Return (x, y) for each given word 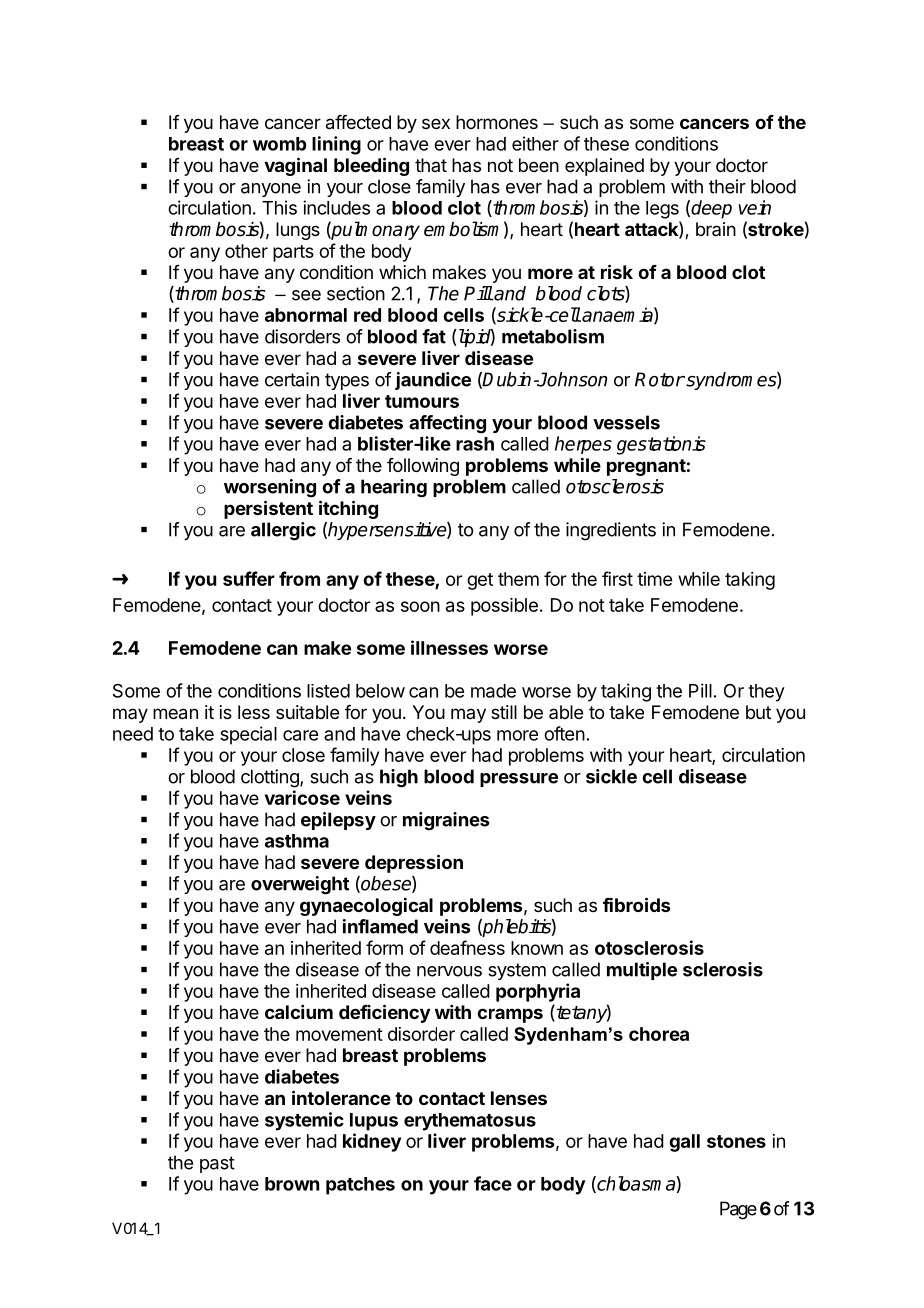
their (727, 186)
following (423, 467)
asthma (297, 841)
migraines (446, 821)
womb (280, 144)
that (431, 165)
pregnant (646, 467)
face (493, 1183)
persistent (268, 509)
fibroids (636, 904)
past (217, 1164)
